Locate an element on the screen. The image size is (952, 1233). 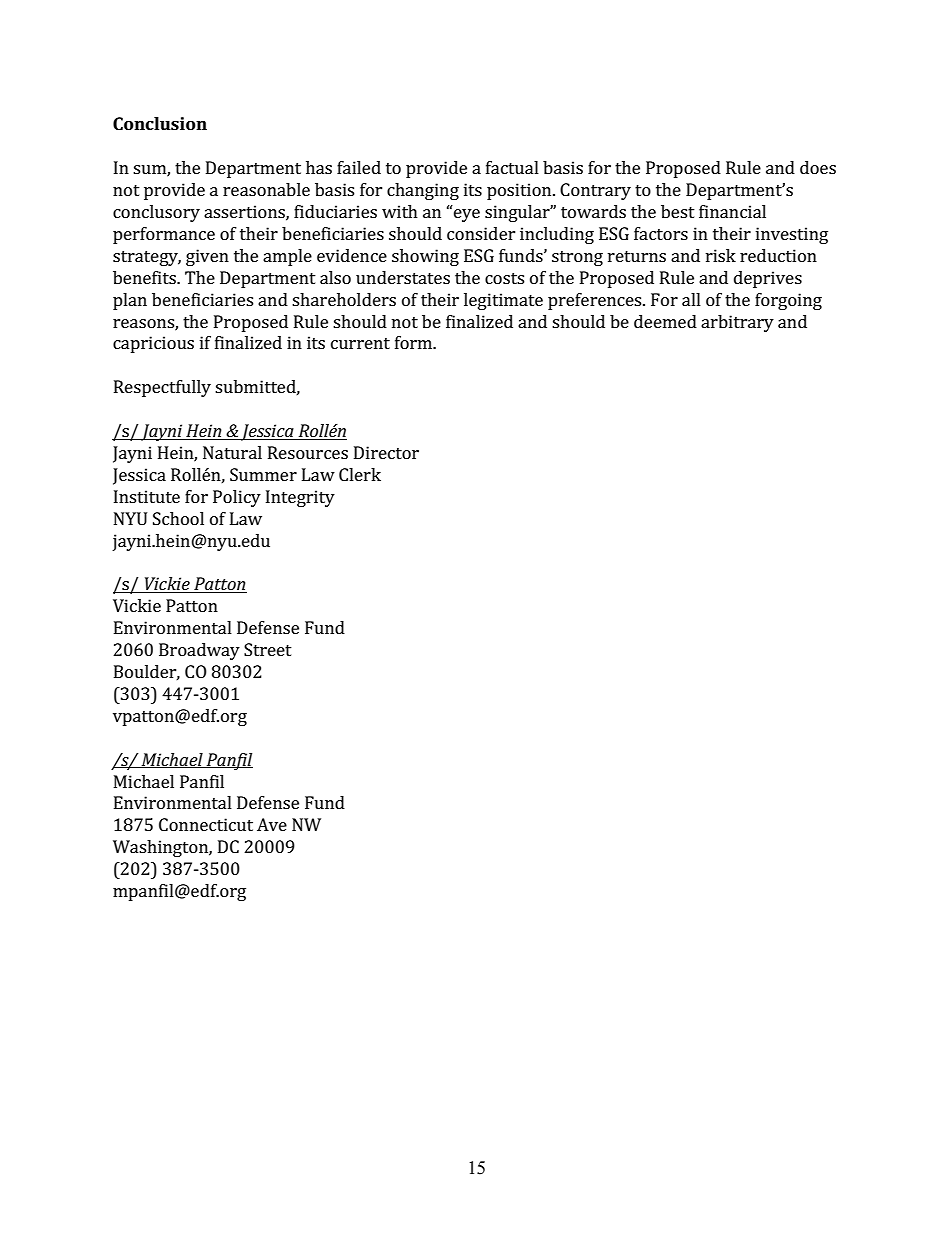
Street is located at coordinates (268, 649).
